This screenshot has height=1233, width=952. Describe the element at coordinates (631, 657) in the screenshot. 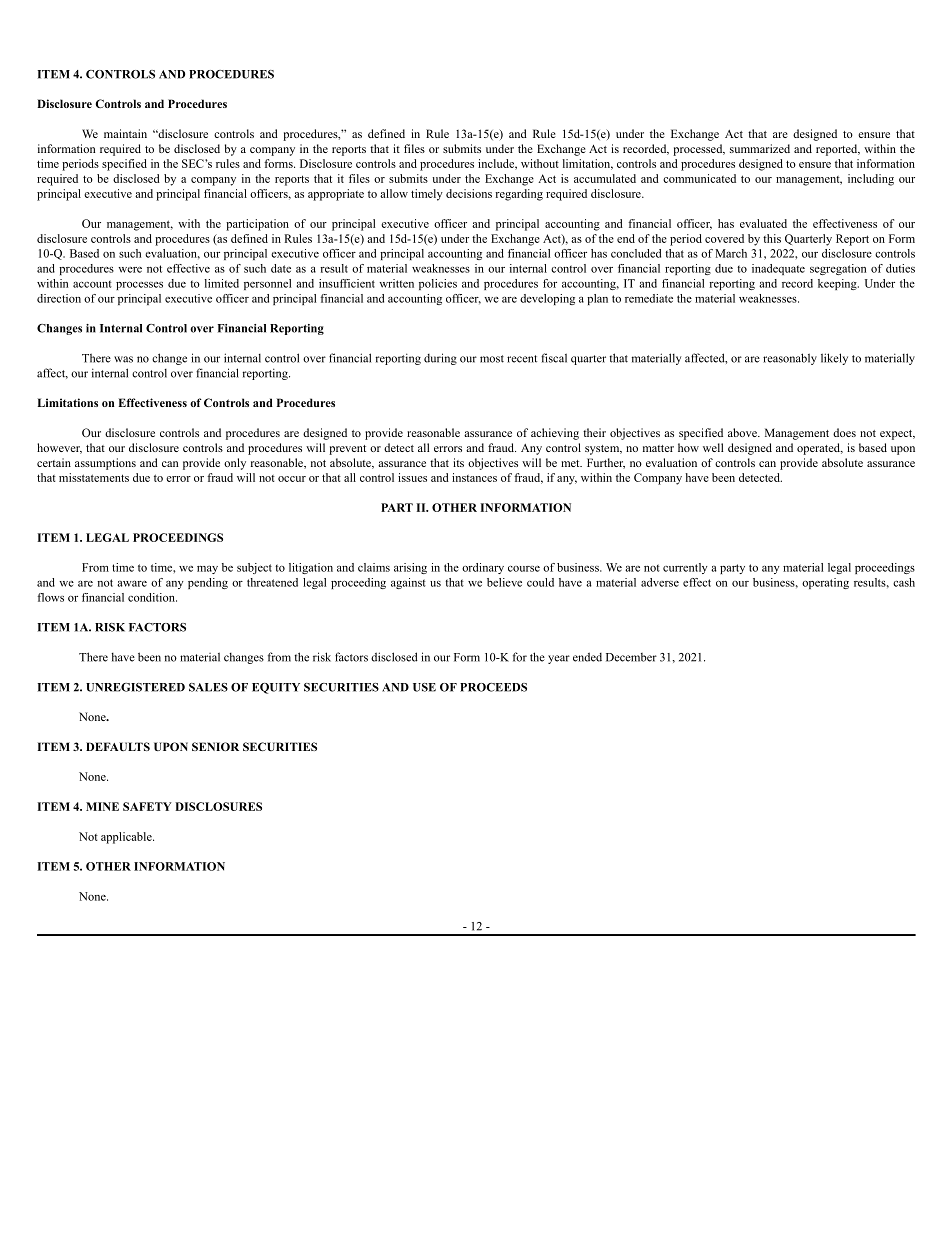

I see `December` at that location.
